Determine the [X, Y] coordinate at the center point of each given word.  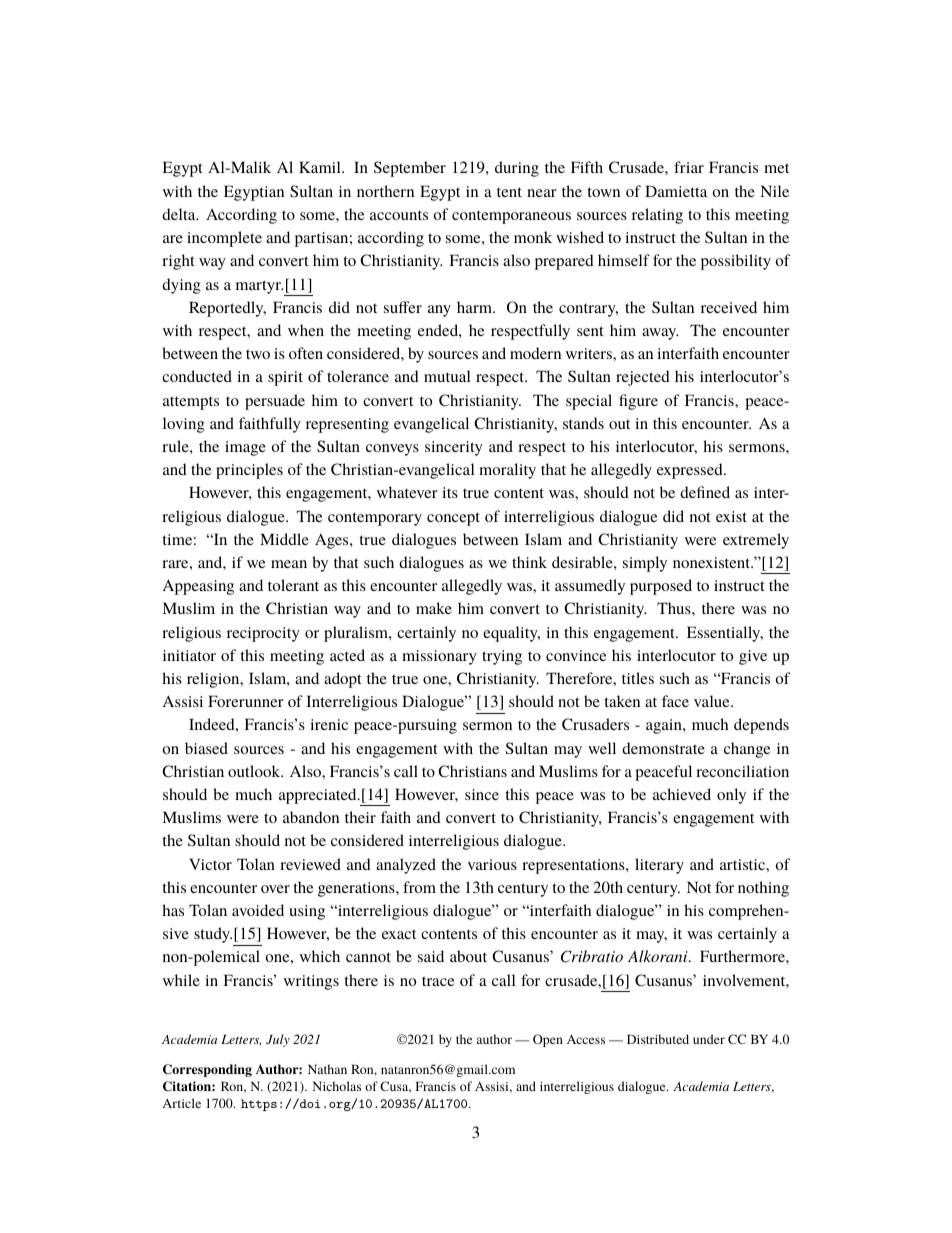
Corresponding [207, 1070]
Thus [675, 608]
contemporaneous [511, 217]
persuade [275, 402]
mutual [447, 376]
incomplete [224, 239]
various [492, 864]
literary [659, 866]
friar [689, 167]
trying [502, 657]
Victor [210, 864]
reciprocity [263, 634]
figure [638, 402]
